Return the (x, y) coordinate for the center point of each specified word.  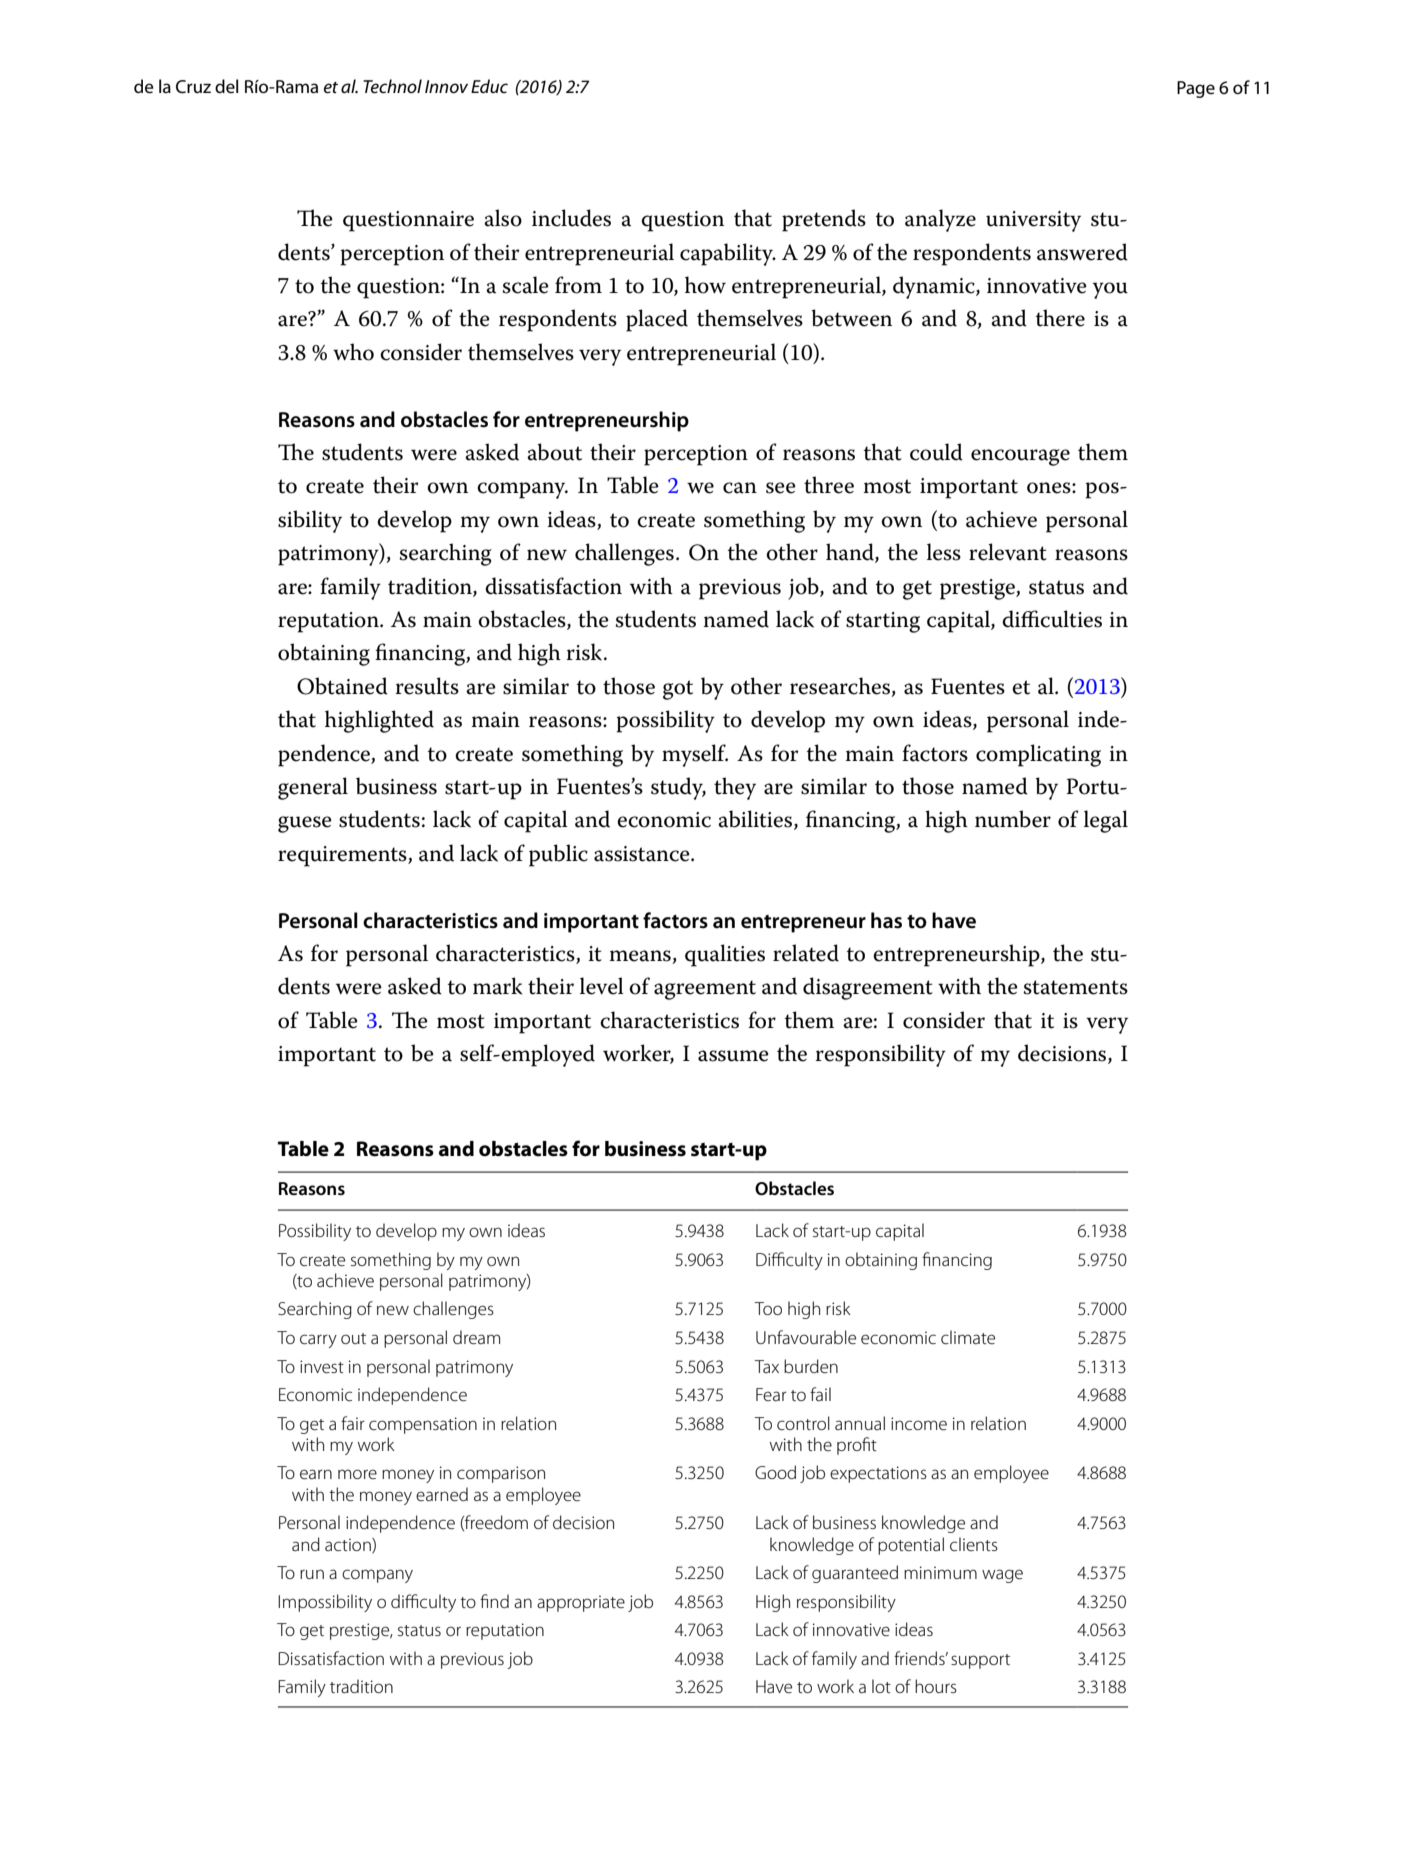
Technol (392, 86)
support (980, 1661)
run (312, 1574)
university (1033, 221)
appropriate (581, 1603)
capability (727, 254)
